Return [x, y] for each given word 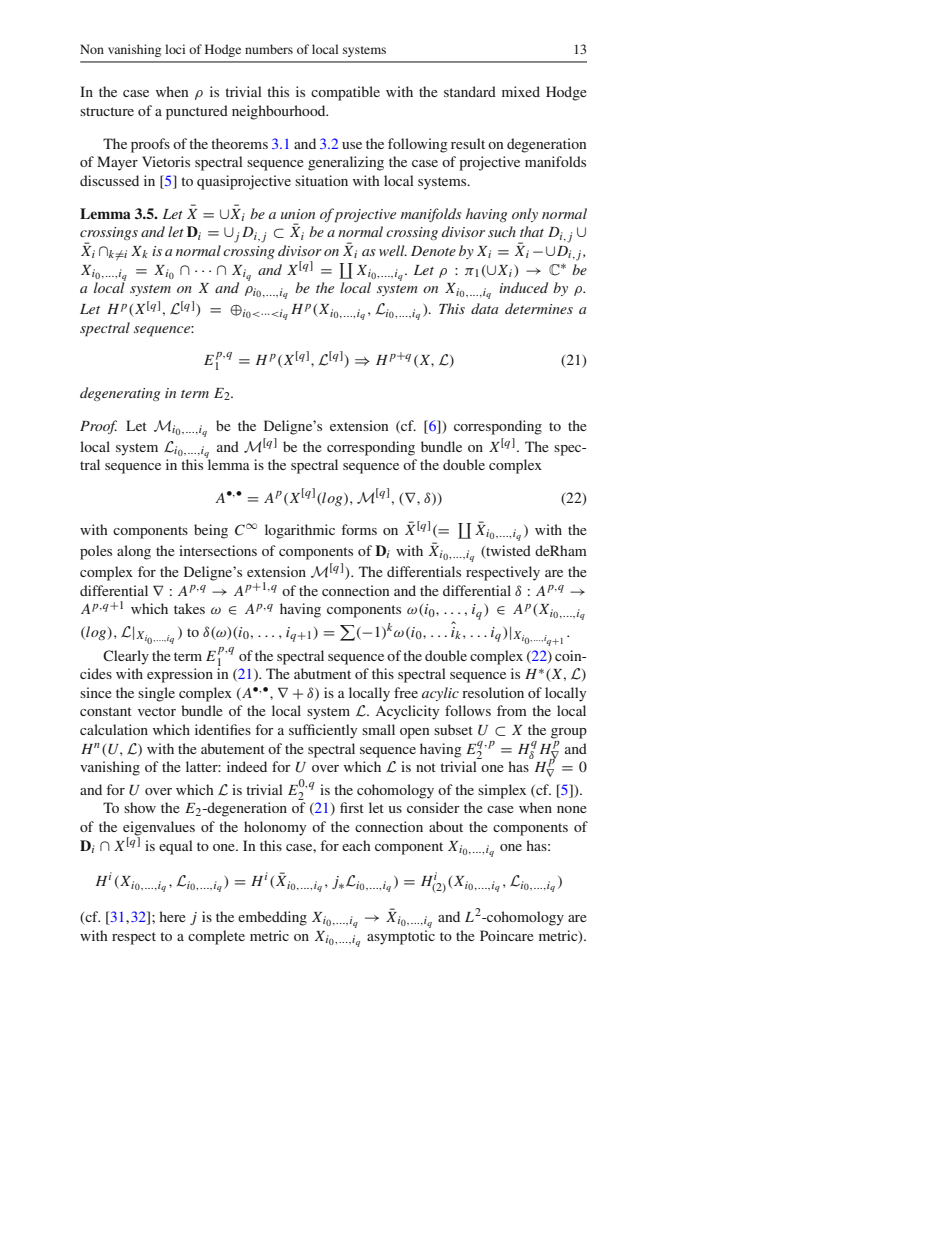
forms [359, 529]
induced [523, 287]
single [156, 694]
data [484, 308]
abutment [322, 673]
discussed [109, 180]
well [393, 250]
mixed [521, 91]
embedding [272, 918]
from [512, 710]
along [134, 552]
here [172, 916]
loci [175, 49]
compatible [345, 93]
